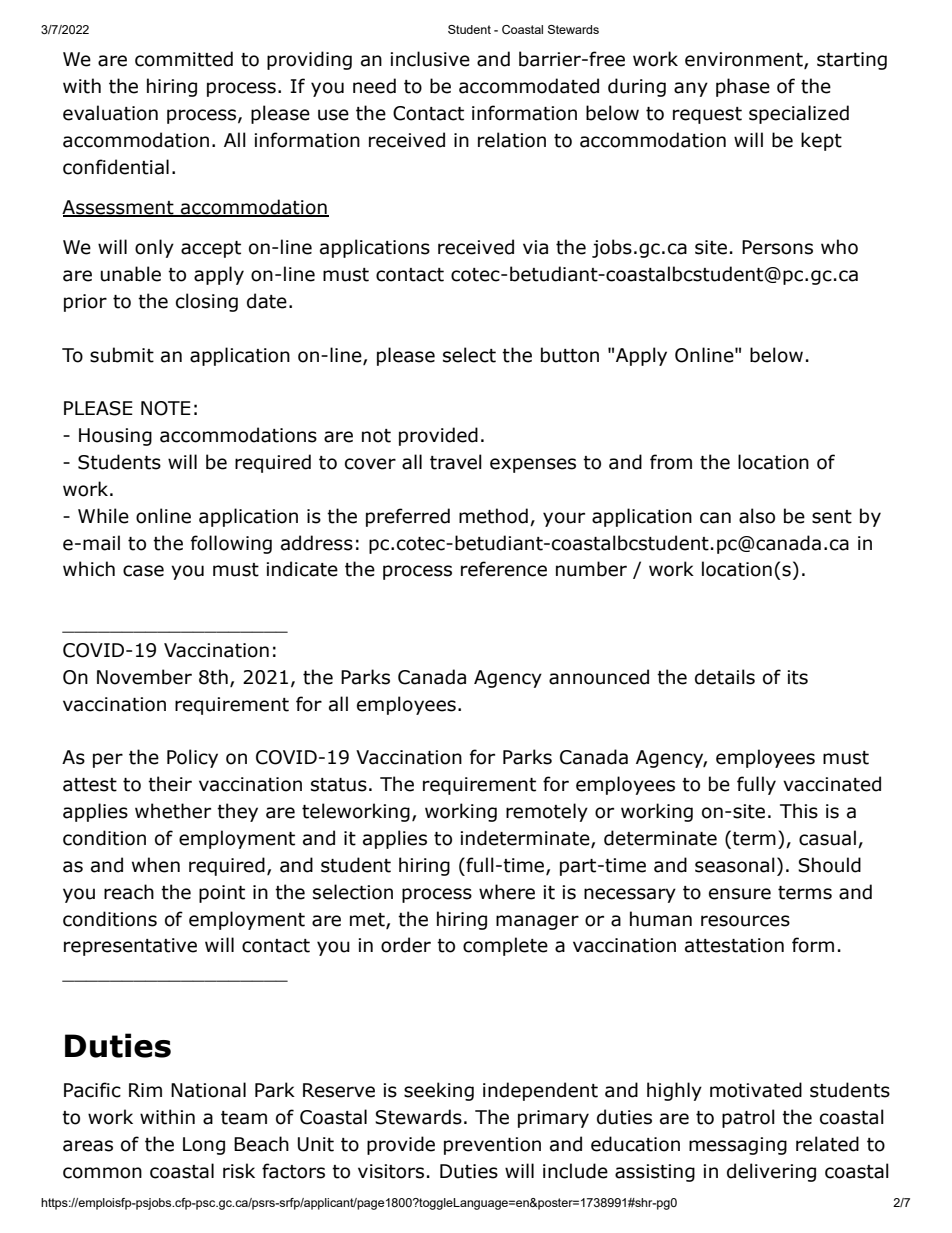  Describe the element at coordinates (170, 784) in the document. I see `their` at that location.
